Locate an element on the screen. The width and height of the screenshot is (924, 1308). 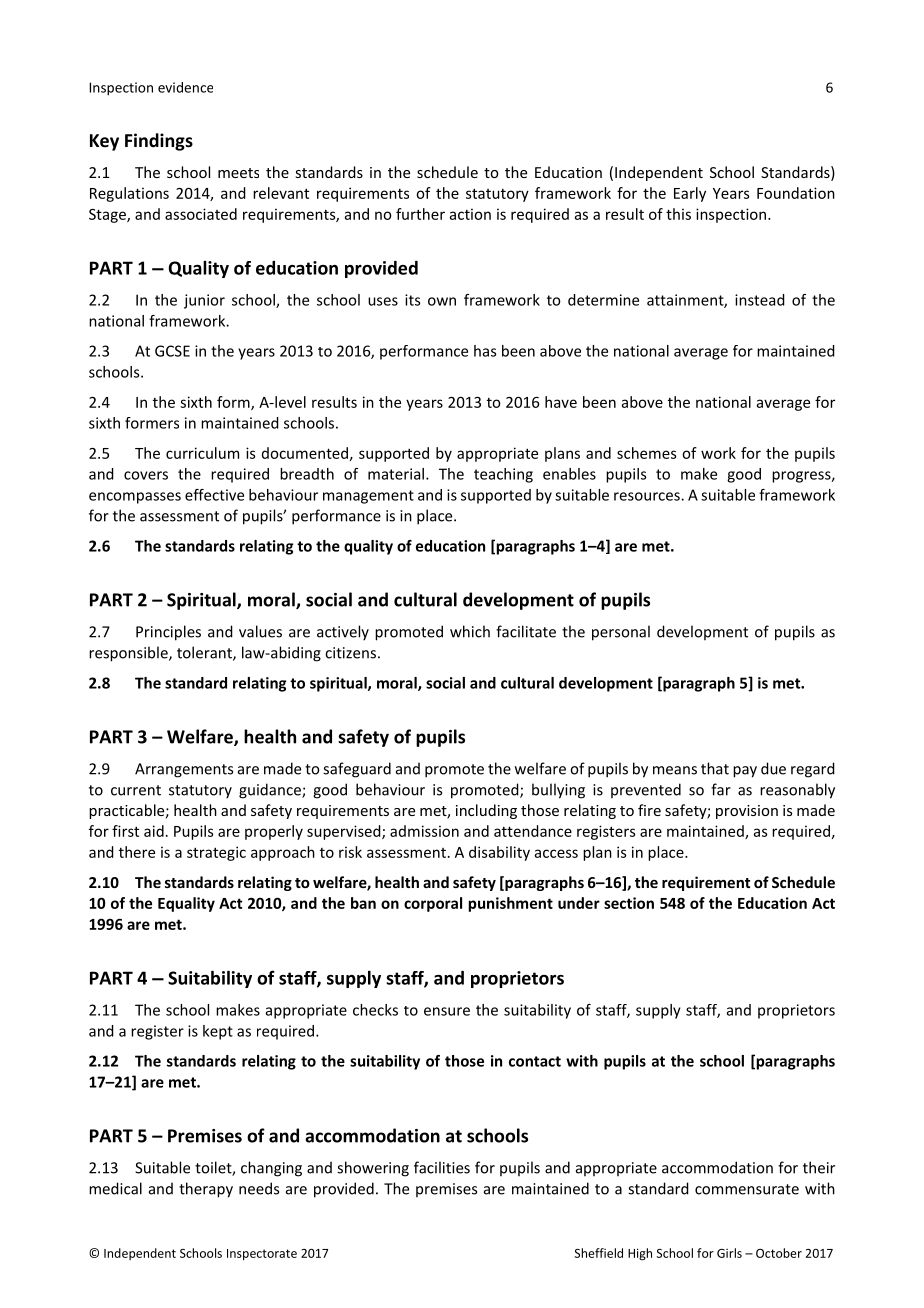
has is located at coordinates (485, 351).
